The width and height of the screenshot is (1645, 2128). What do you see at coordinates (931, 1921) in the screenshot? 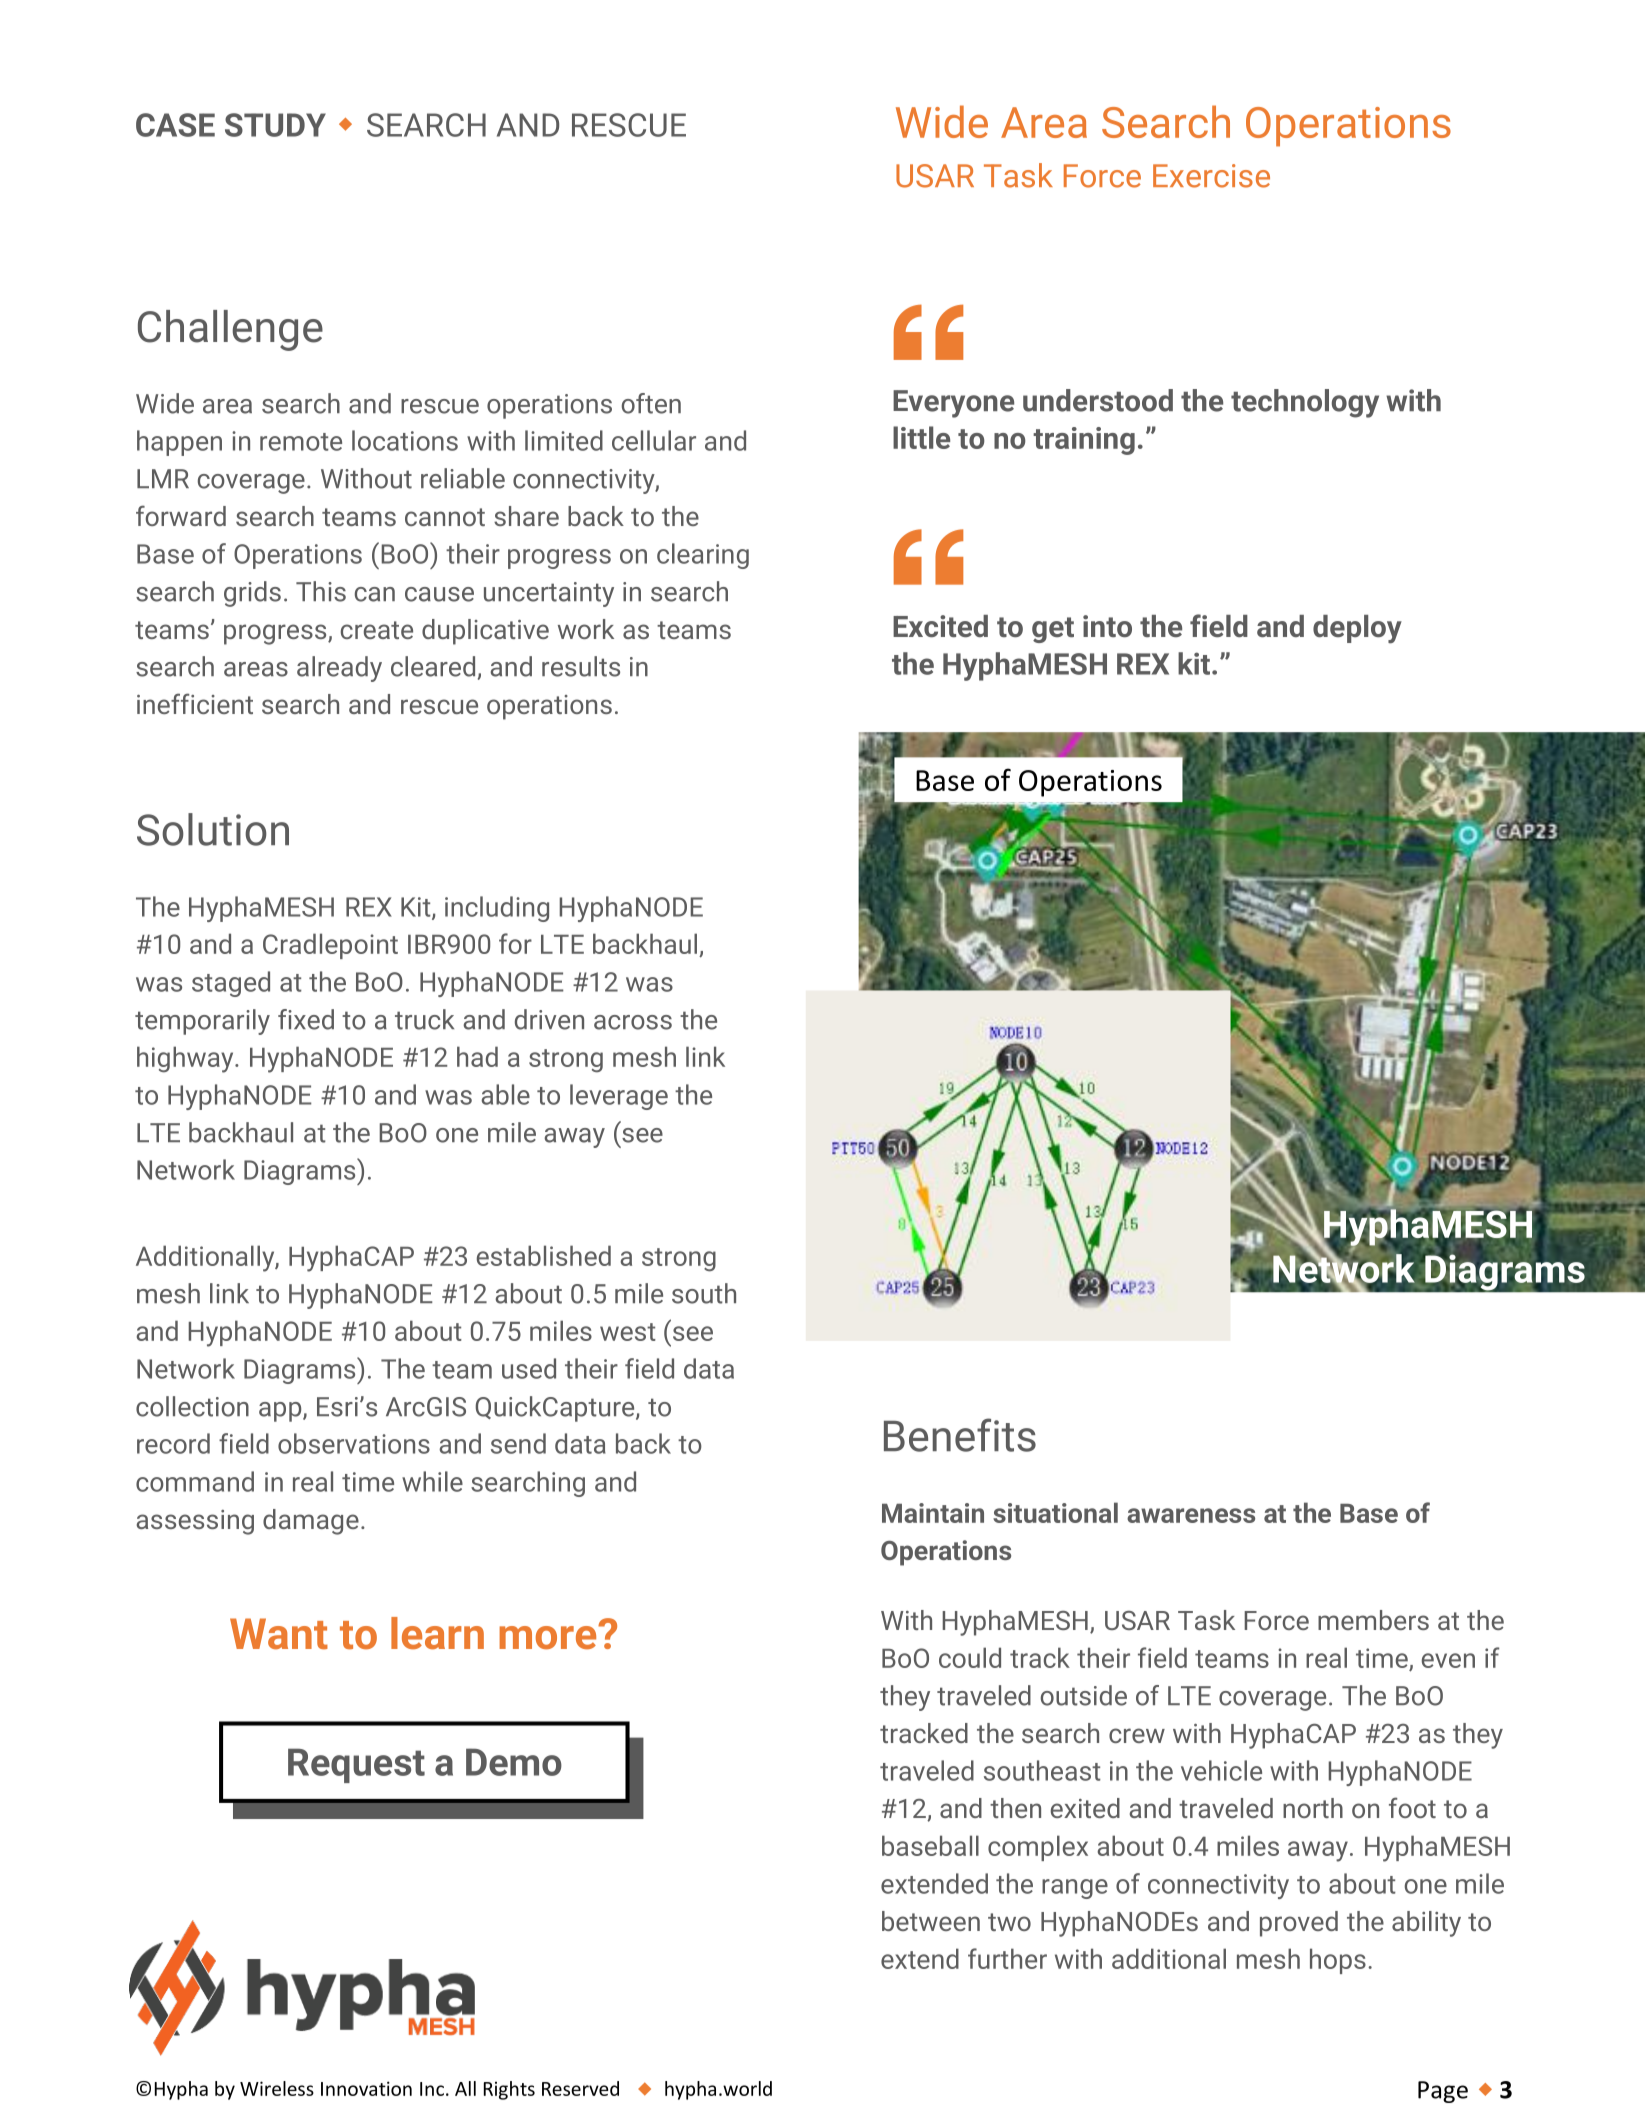
I see `between` at bounding box center [931, 1921].
